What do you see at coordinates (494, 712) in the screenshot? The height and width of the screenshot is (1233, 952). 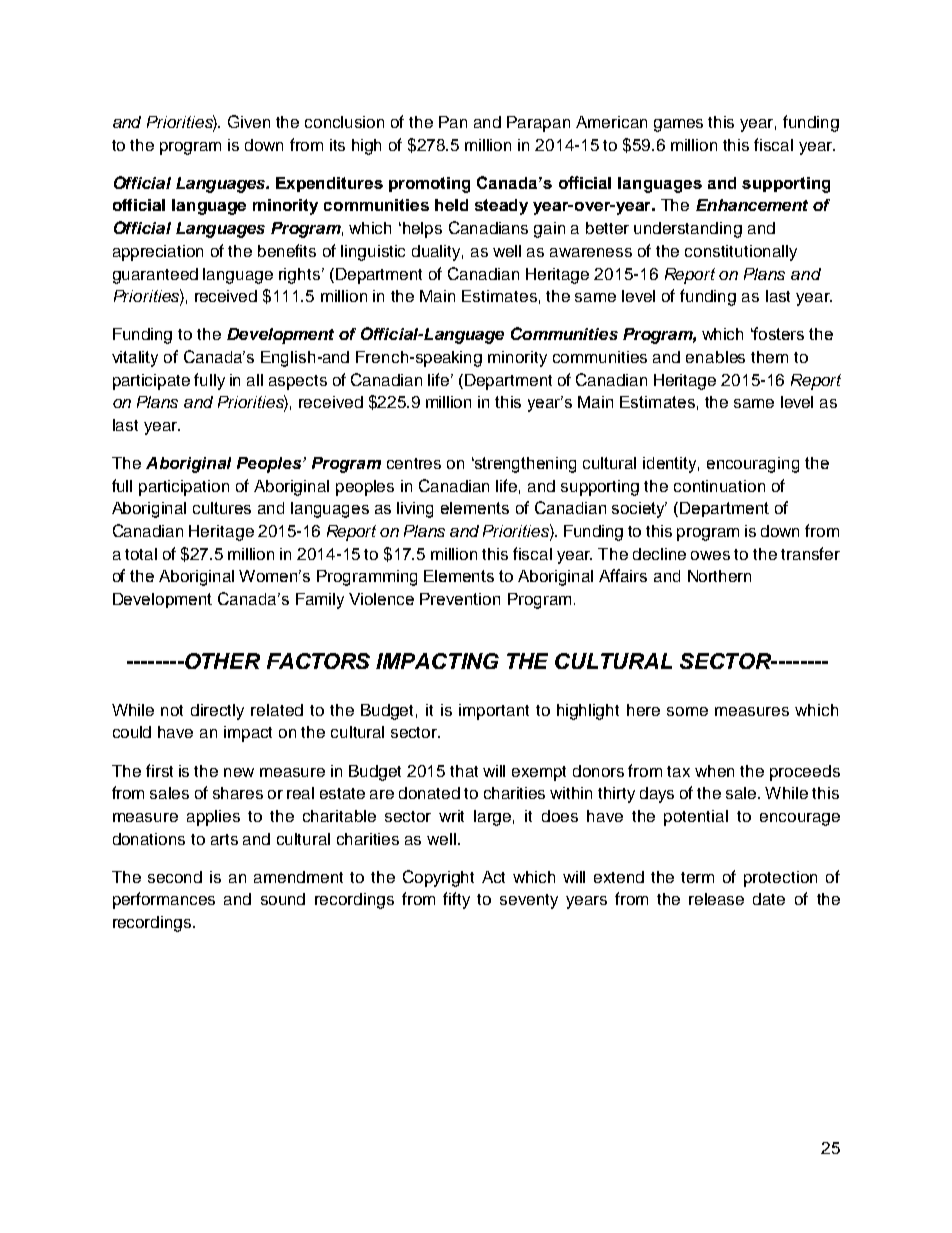 I see `important` at bounding box center [494, 712].
